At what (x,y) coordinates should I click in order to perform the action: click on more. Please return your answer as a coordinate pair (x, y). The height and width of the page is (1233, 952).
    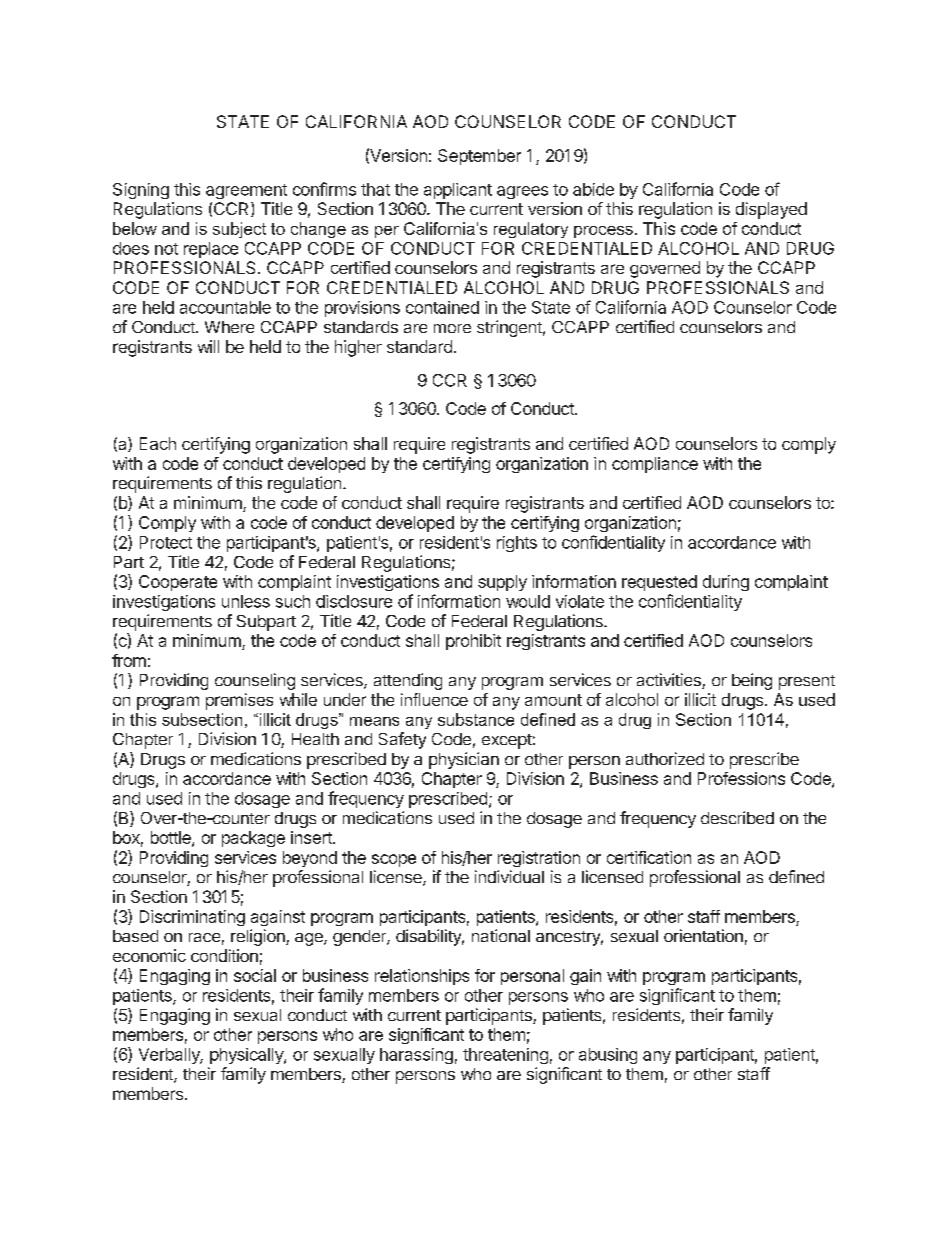
    Looking at the image, I should click on (452, 328).
